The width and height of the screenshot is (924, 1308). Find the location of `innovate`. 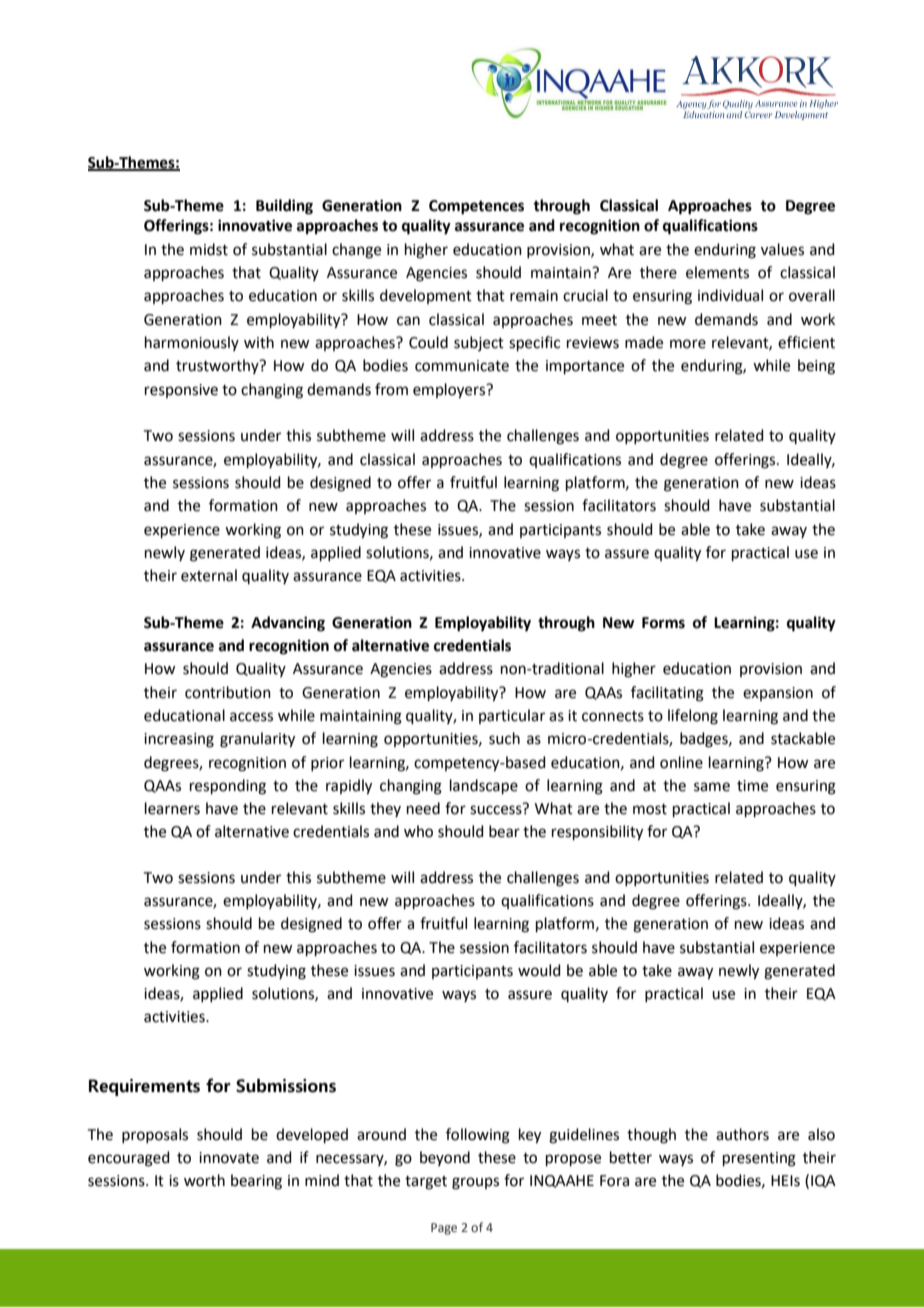

innovate is located at coordinates (229, 1158).
